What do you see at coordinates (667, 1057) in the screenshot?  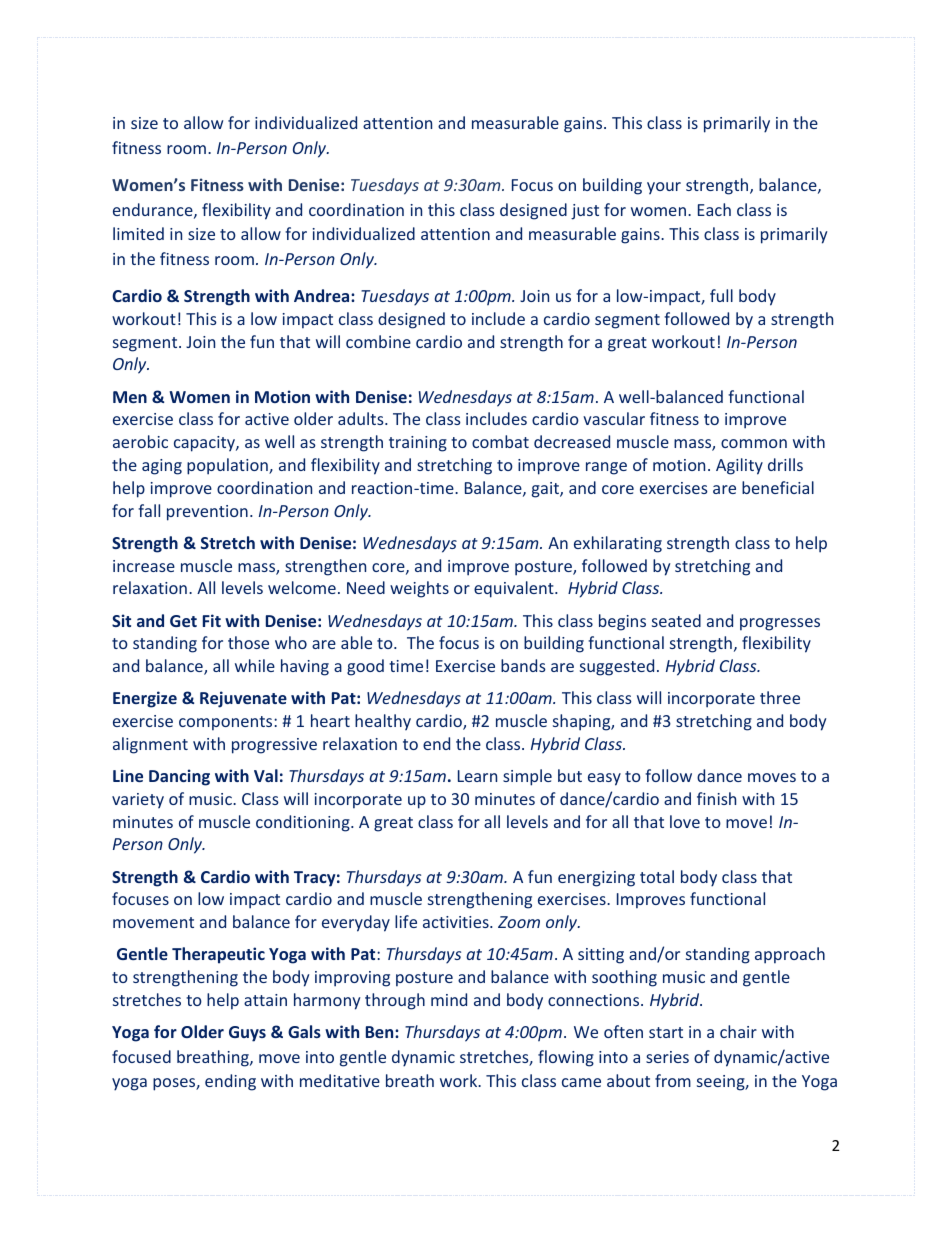 I see `series` at bounding box center [667, 1057].
